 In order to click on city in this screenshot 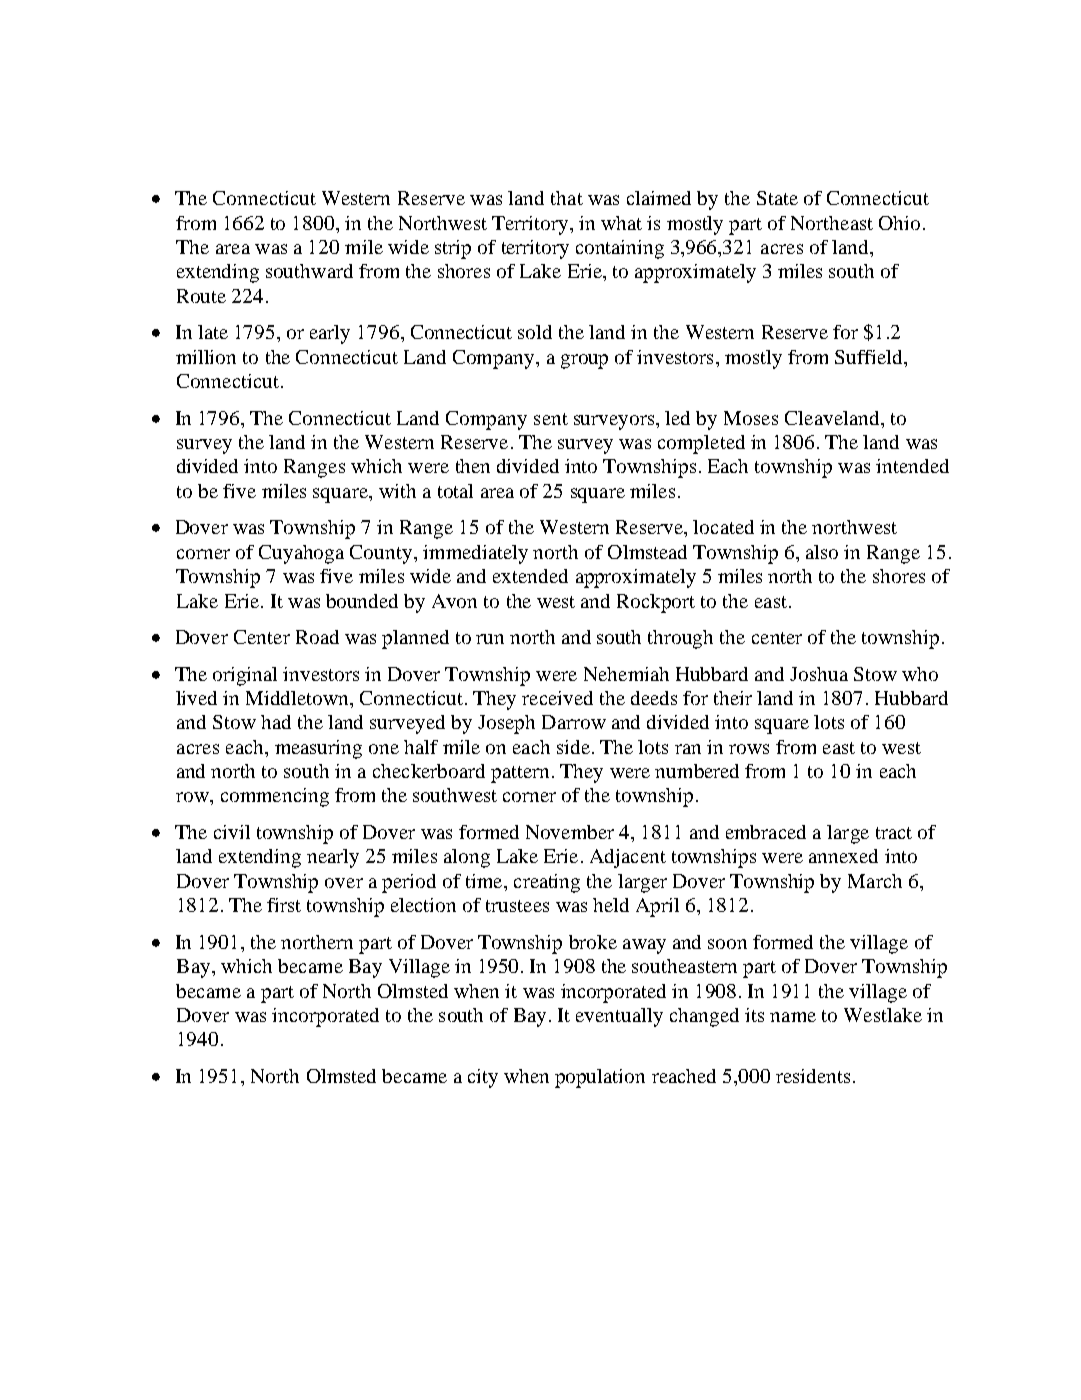, I will do `click(483, 1078)`.
